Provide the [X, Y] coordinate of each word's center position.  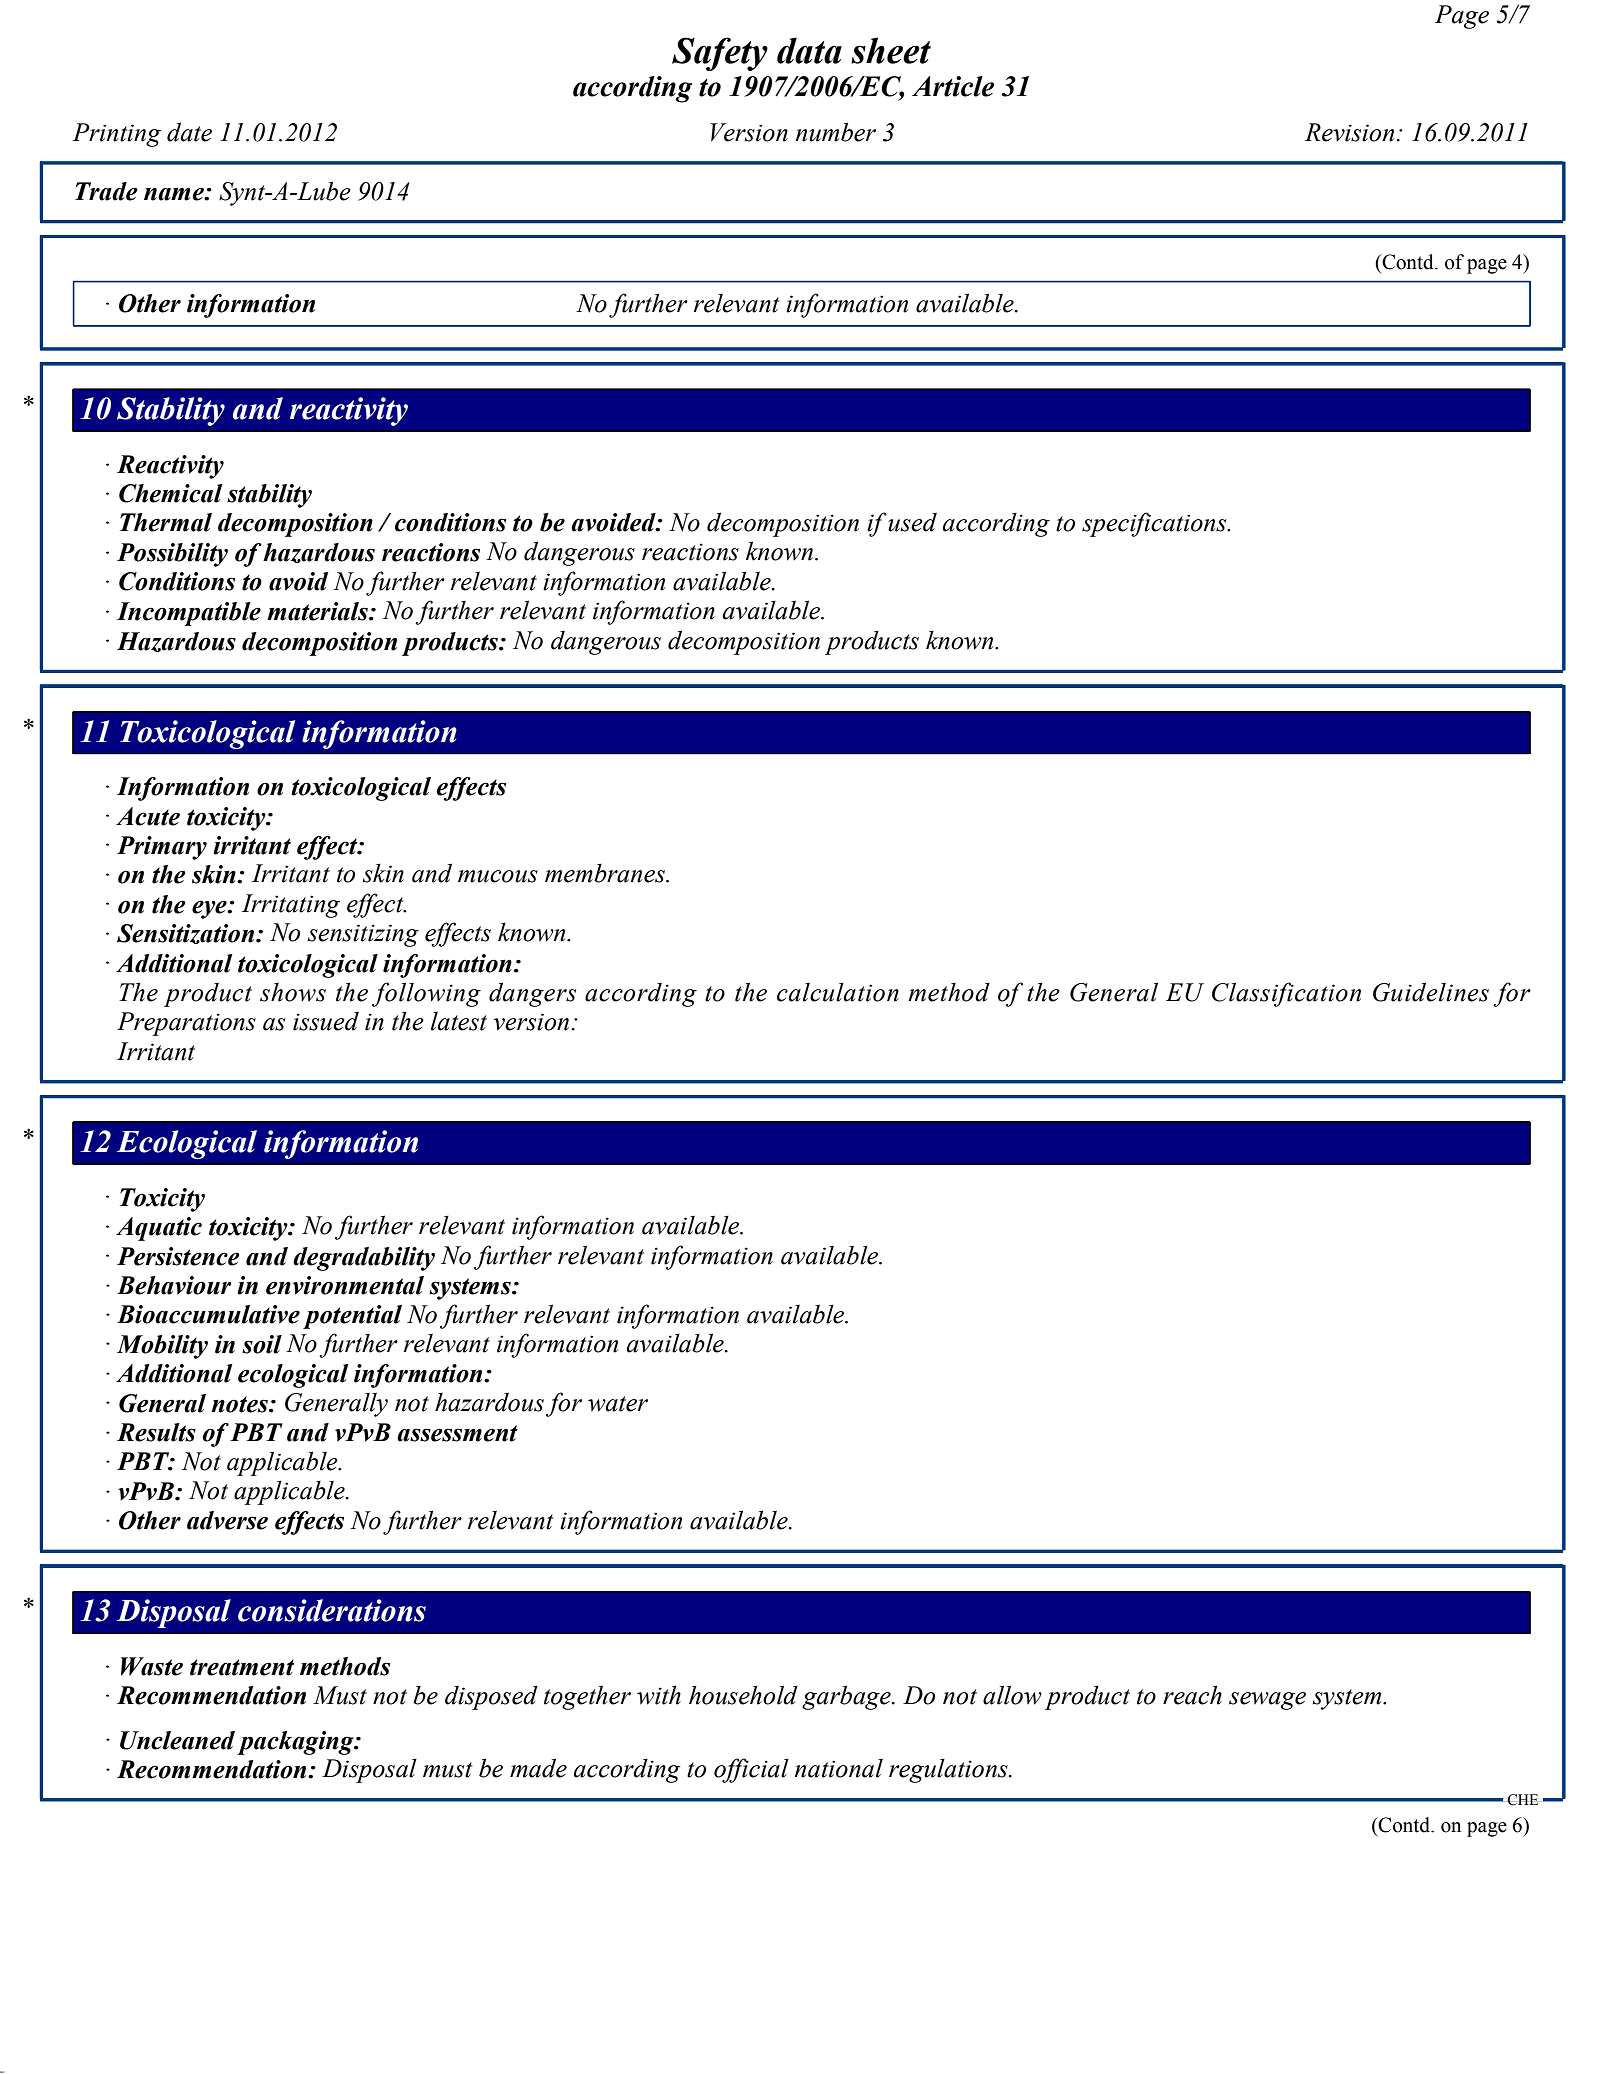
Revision [1349, 132]
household [743, 1695]
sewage [1267, 1701]
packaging [296, 1743]
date [189, 132]
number [836, 132]
